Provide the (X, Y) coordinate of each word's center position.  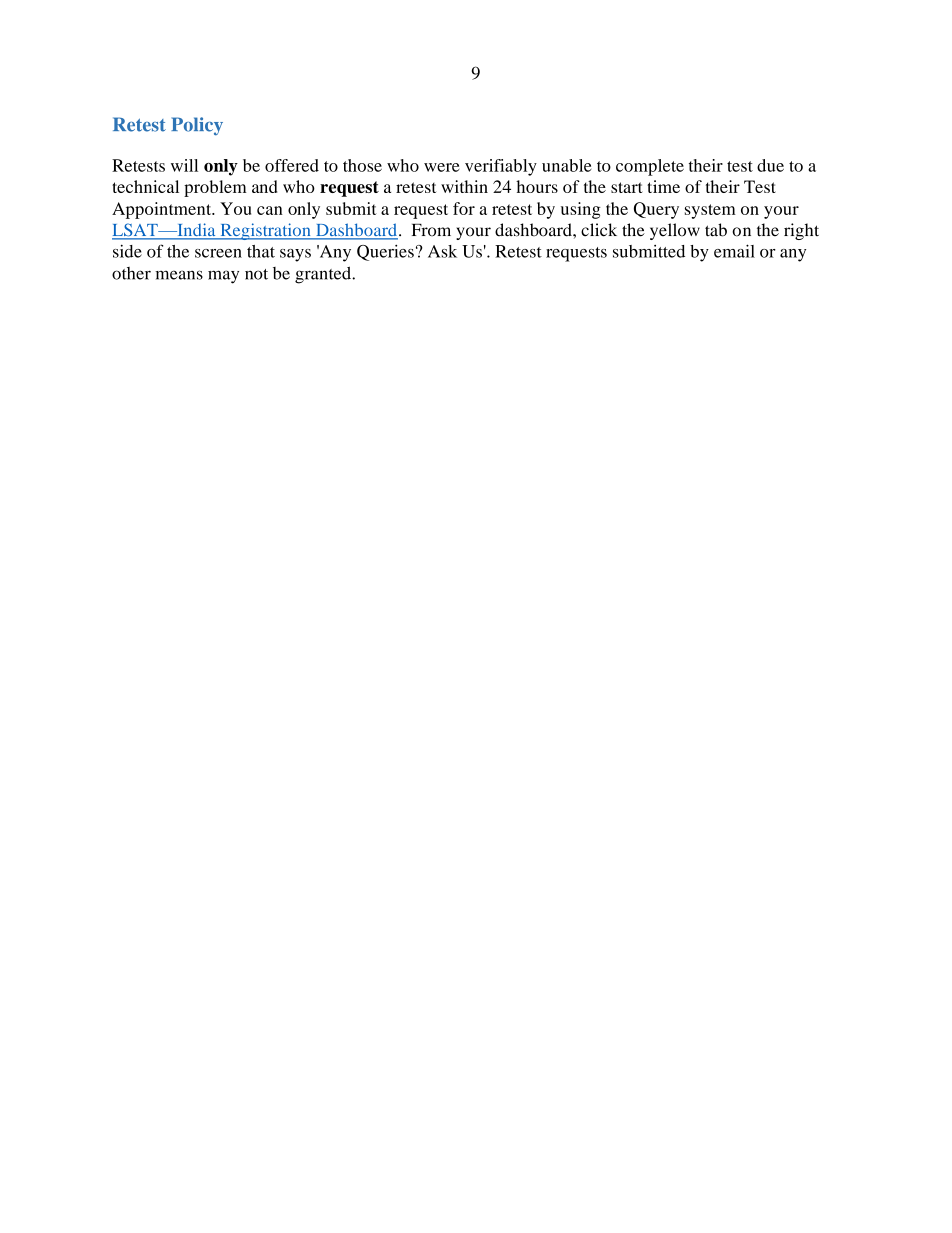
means (179, 275)
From (431, 230)
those (362, 165)
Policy (197, 126)
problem (215, 188)
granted (324, 275)
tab (716, 230)
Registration (265, 231)
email (734, 251)
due (770, 165)
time (663, 186)
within (464, 186)
